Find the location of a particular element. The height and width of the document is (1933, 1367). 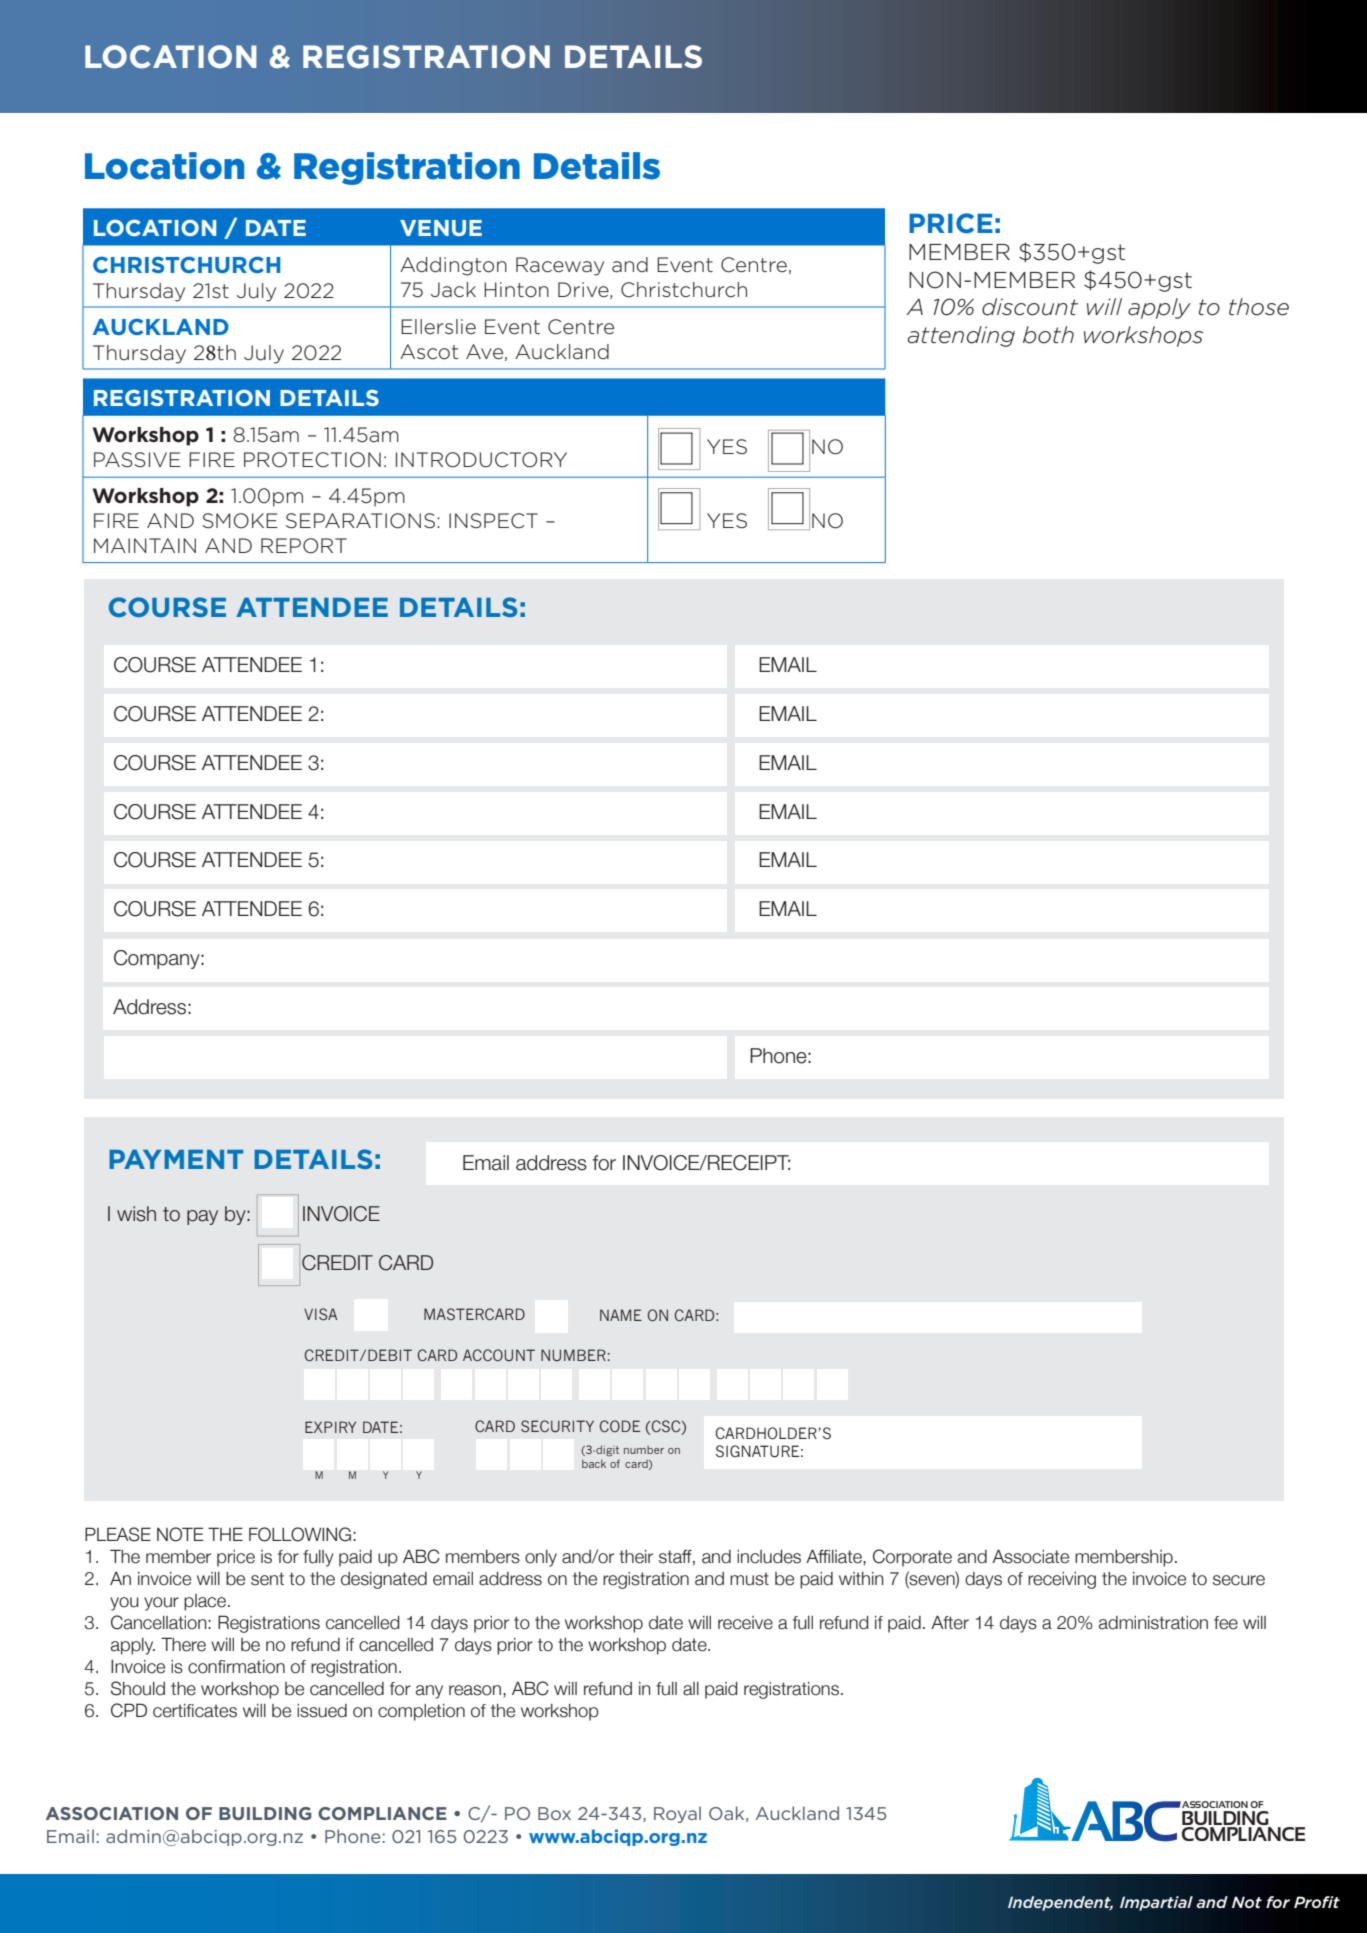

Royal is located at coordinates (677, 1814).
